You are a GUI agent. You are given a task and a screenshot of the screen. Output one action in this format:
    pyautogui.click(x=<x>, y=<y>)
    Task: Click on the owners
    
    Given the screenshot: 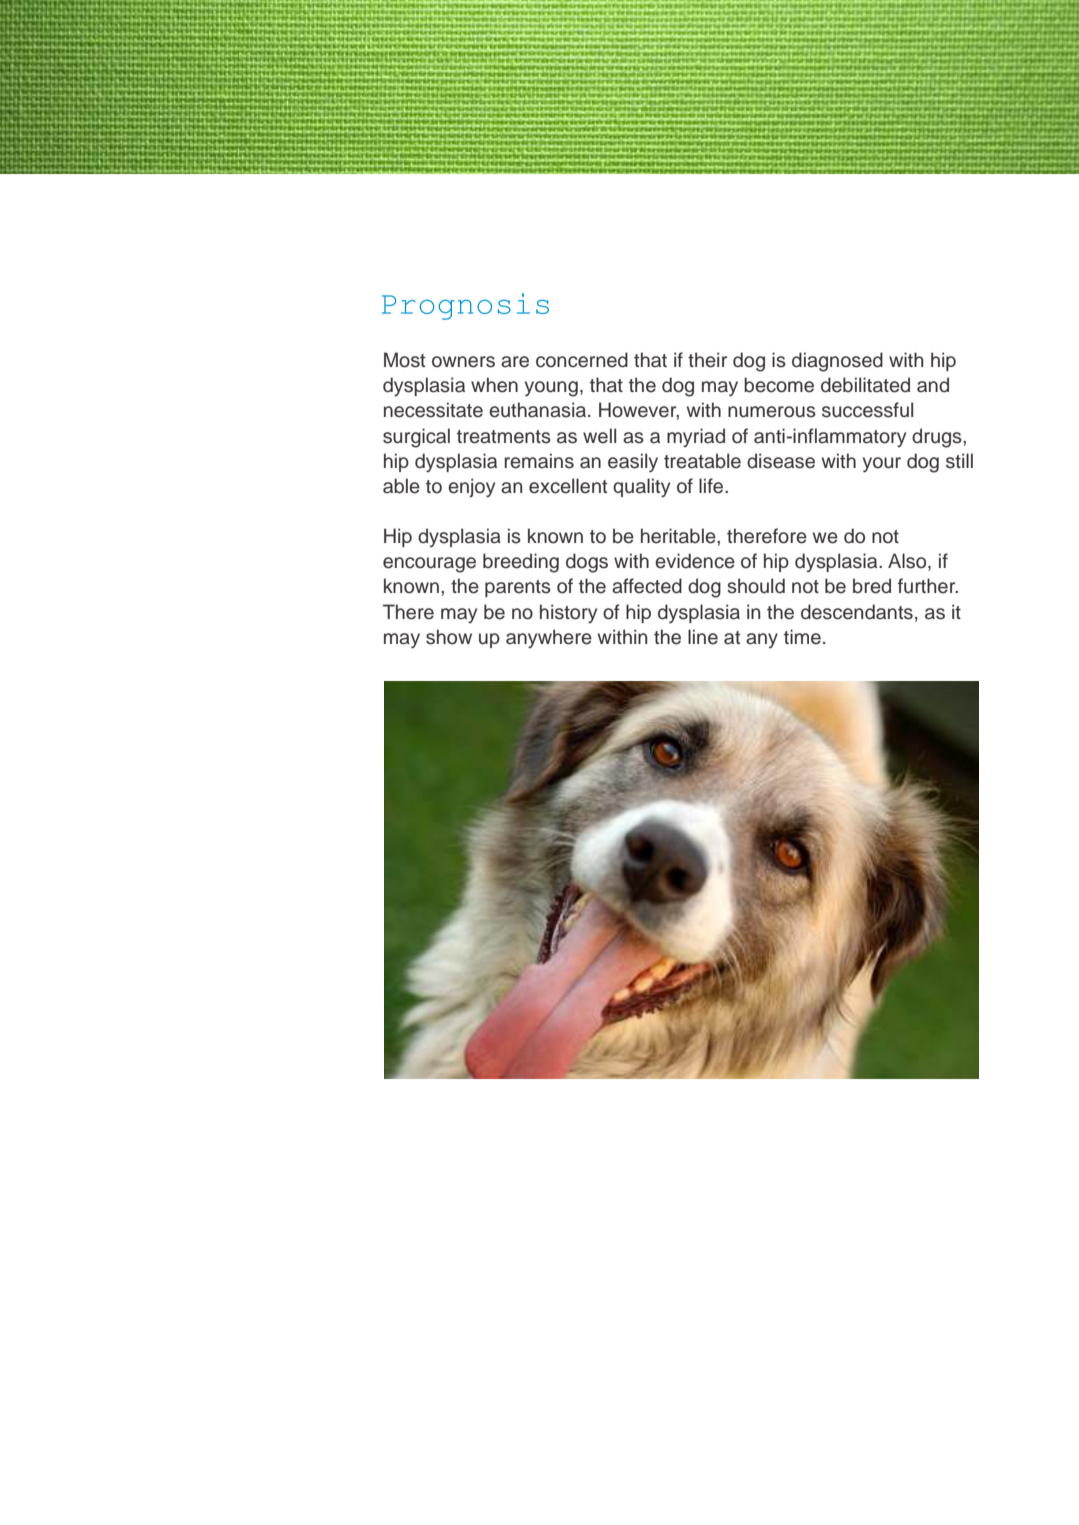 What is the action you would take?
    pyautogui.click(x=463, y=362)
